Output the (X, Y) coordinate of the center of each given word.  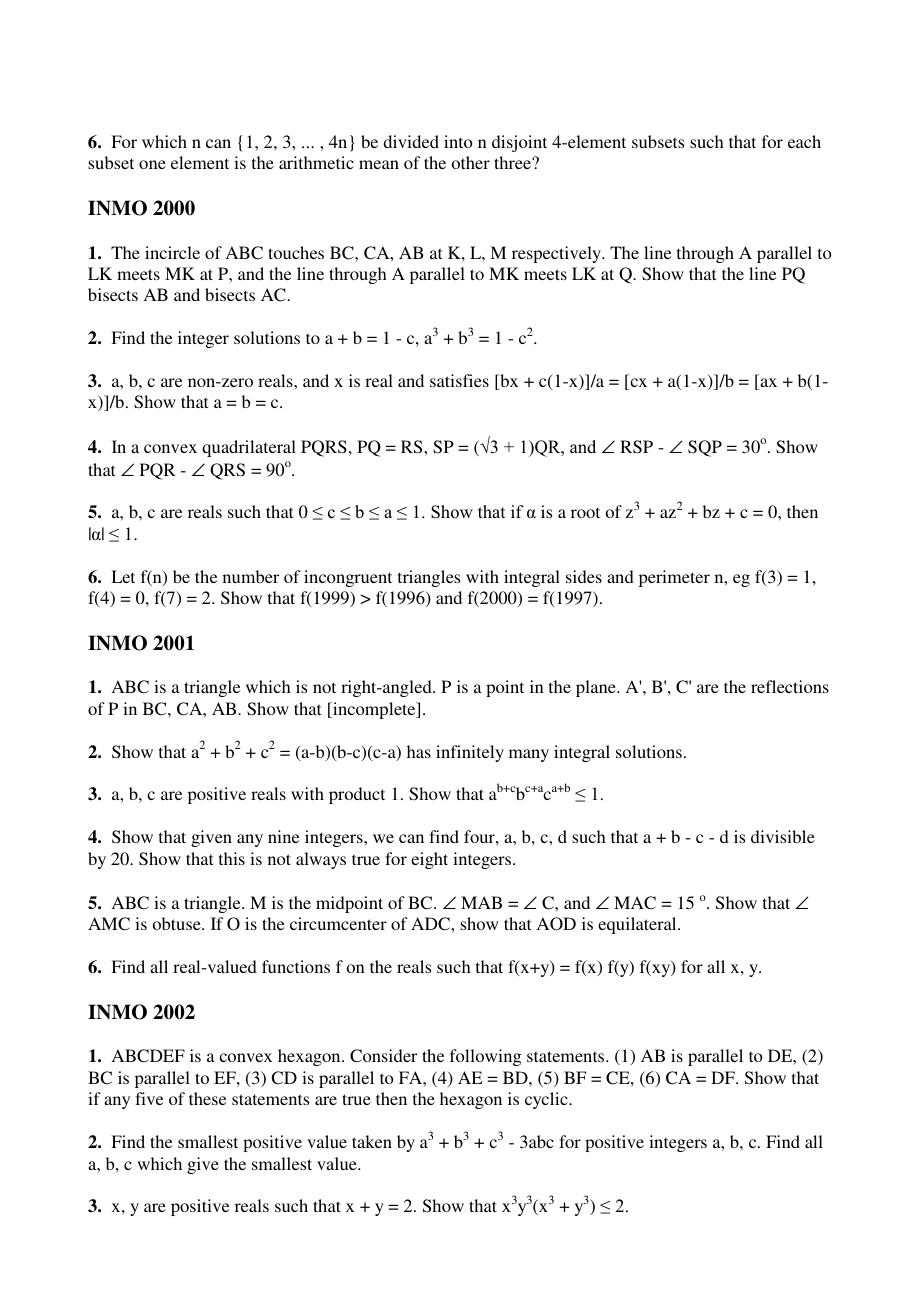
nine (283, 836)
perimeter (674, 578)
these (207, 1098)
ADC (431, 924)
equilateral (638, 925)
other (471, 162)
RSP (636, 447)
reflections (790, 686)
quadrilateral (249, 448)
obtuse (178, 923)
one (152, 164)
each (804, 141)
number (251, 576)
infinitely (470, 753)
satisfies (459, 380)
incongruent (348, 578)
